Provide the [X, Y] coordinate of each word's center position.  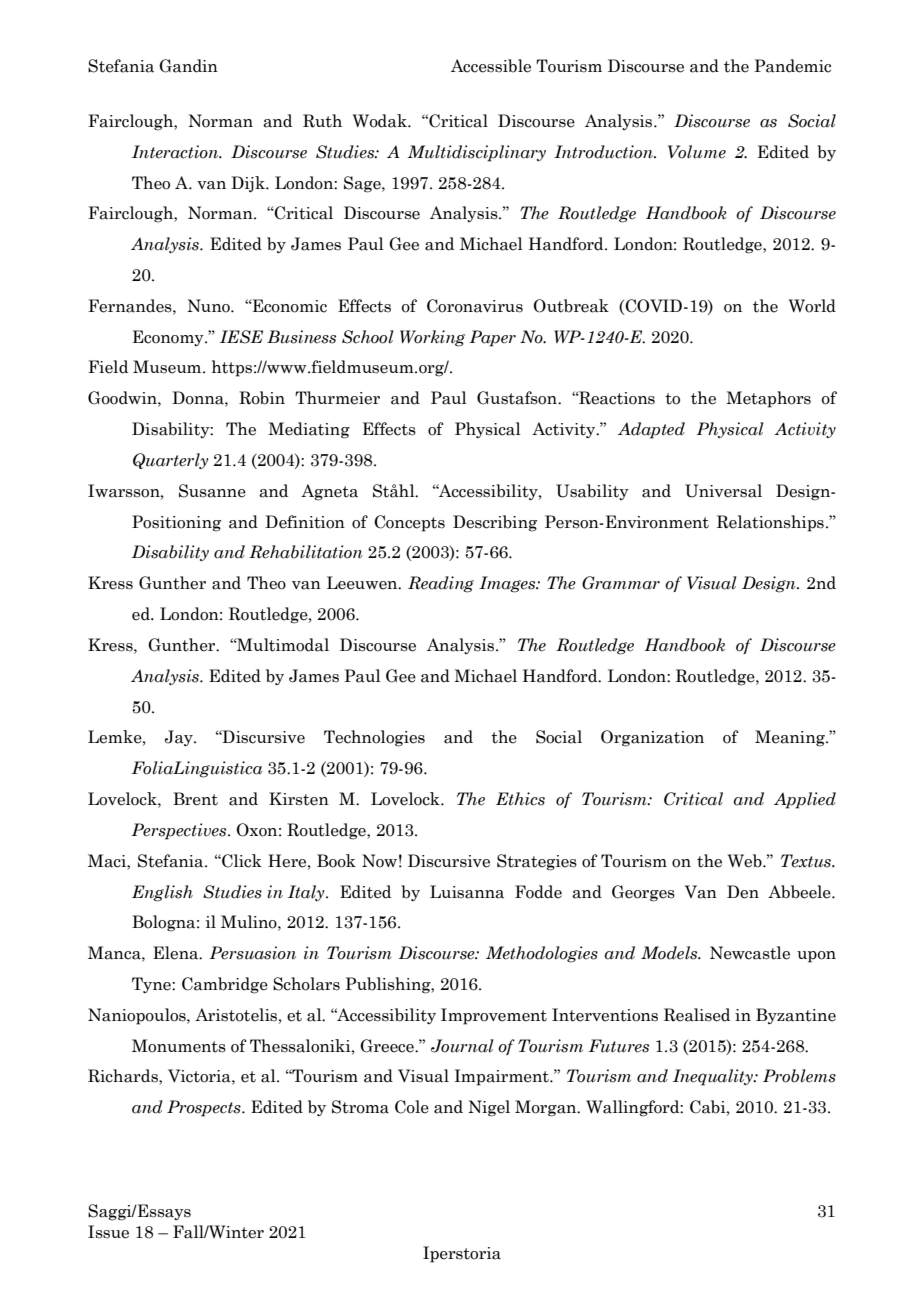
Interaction [176, 152]
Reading [441, 584]
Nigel [489, 1108]
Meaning [791, 738]
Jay [180, 738]
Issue [108, 1232]
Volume [697, 152]
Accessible [491, 66]
